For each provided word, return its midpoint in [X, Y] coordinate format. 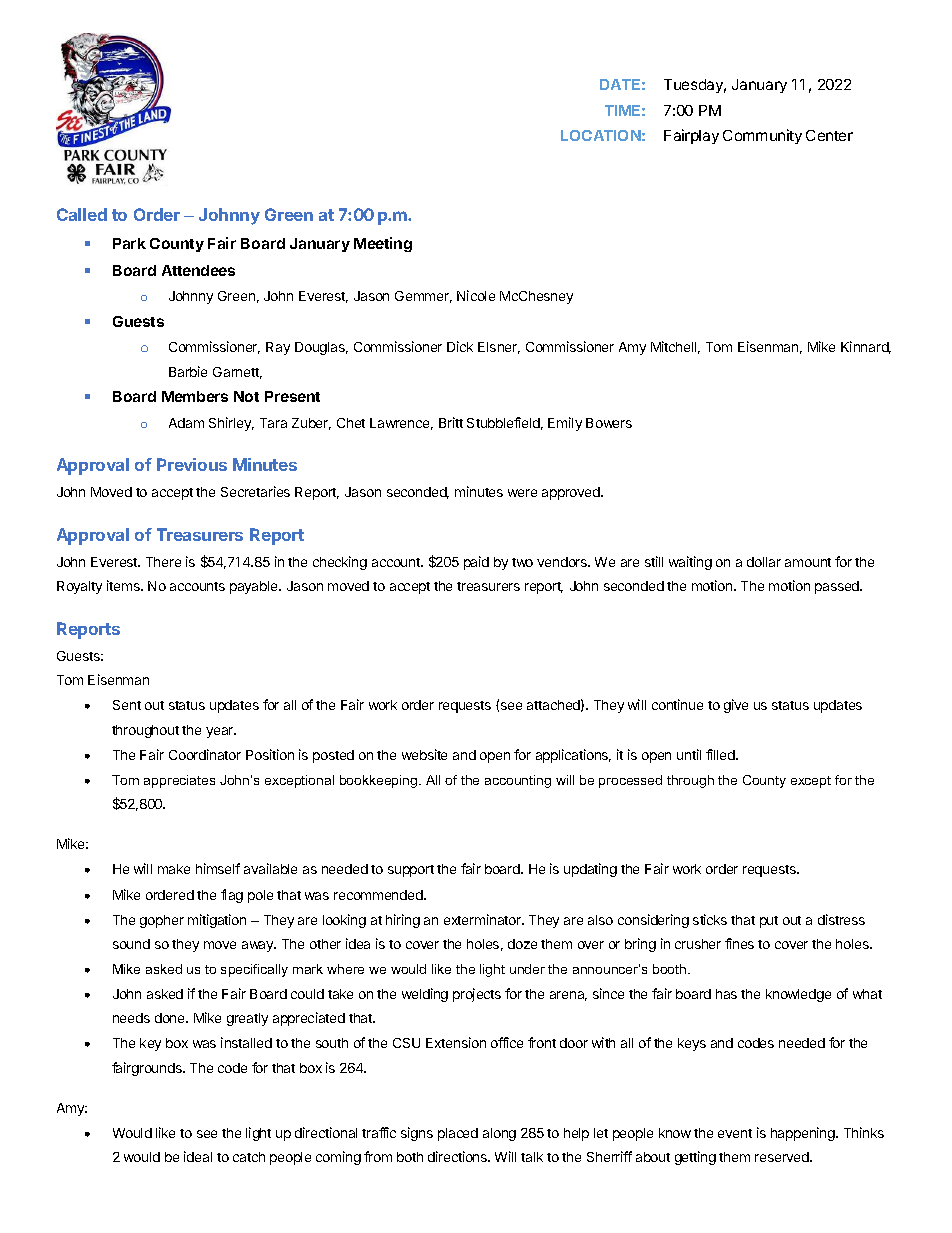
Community [762, 136]
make [174, 869]
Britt [451, 422]
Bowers [609, 423]
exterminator [484, 919]
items [124, 585]
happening [804, 1134]
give [736, 706]
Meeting [383, 244]
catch [249, 1157]
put [769, 922]
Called [82, 214]
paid [476, 563]
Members [195, 396]
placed [458, 1134]
